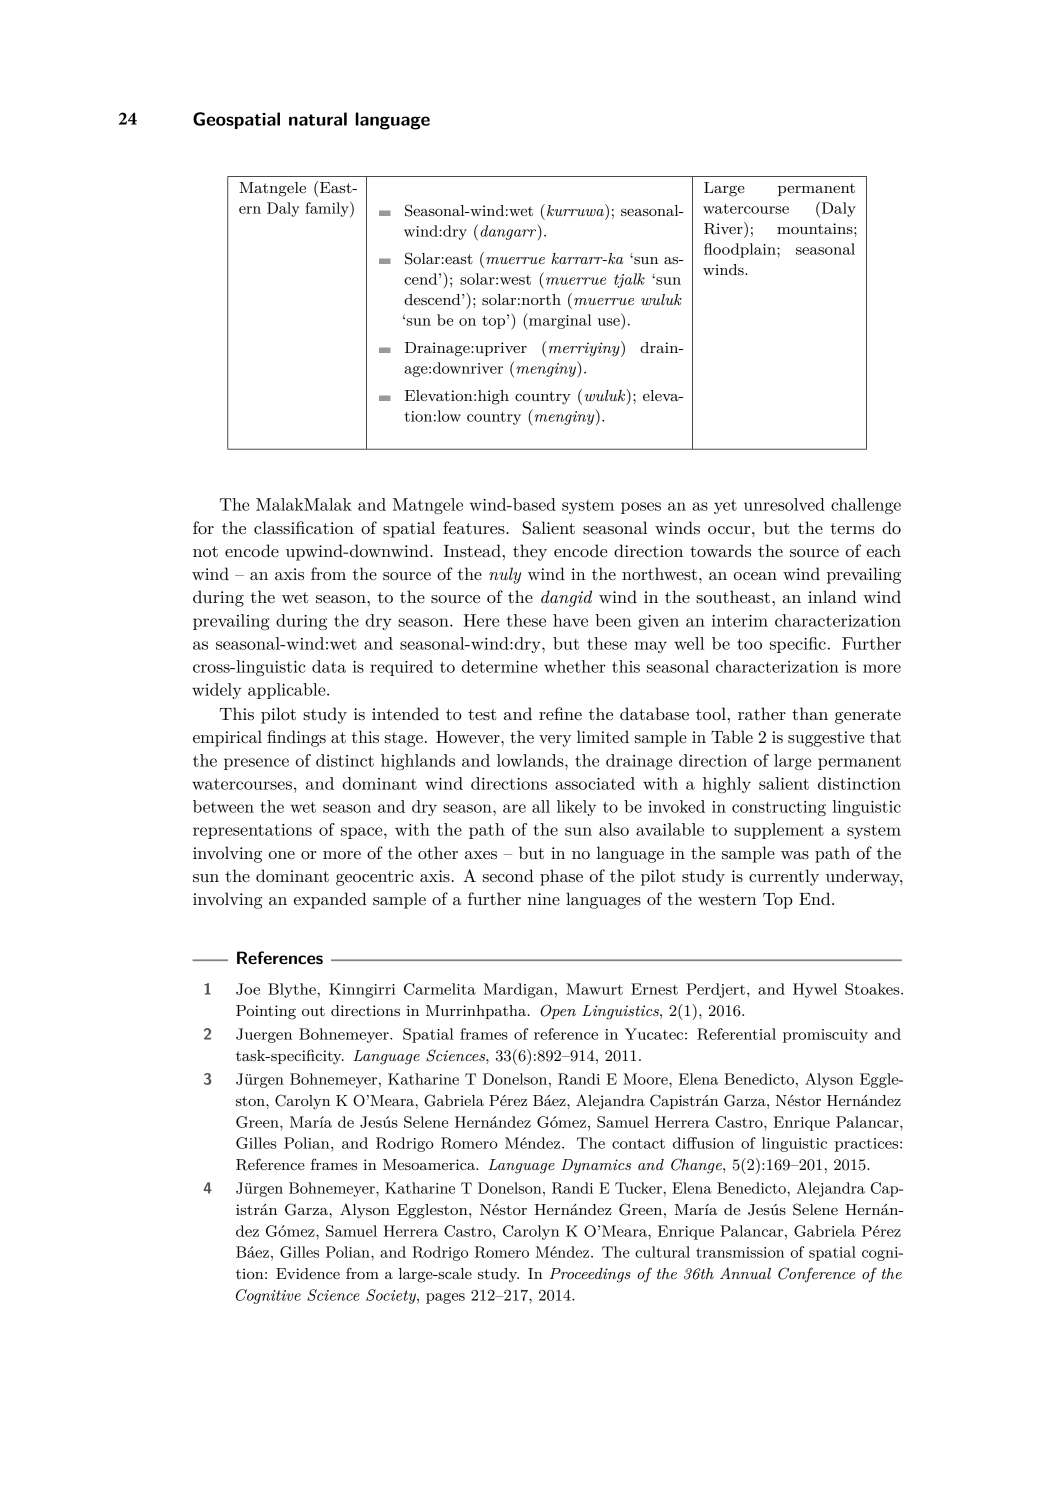 The width and height of the document is (1064, 1504). I want to click on floodplain, so click(741, 250).
